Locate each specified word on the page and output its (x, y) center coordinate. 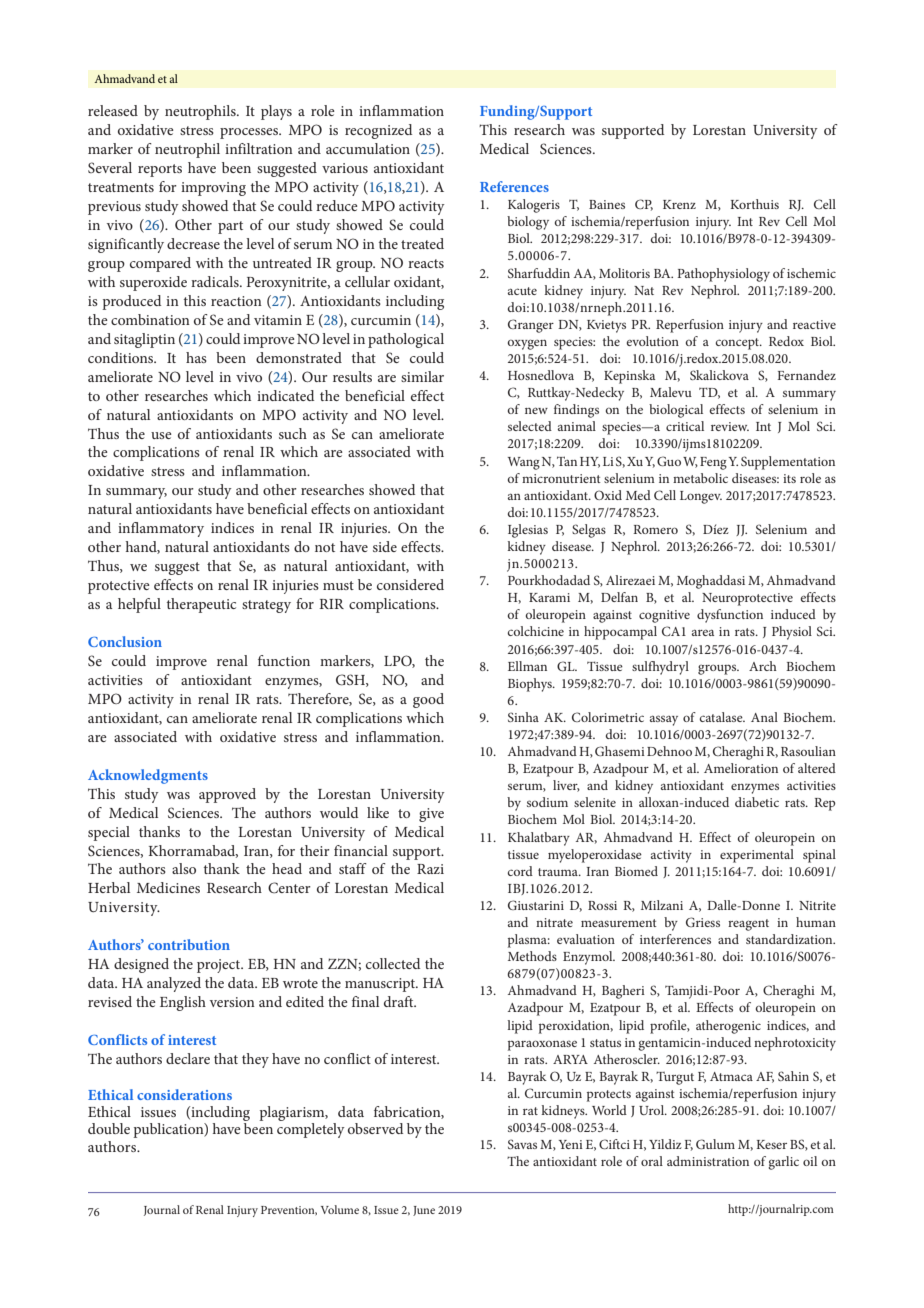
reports (160, 170)
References (514, 186)
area (703, 632)
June (424, 1211)
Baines (607, 204)
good (428, 700)
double (109, 1128)
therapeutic (201, 605)
